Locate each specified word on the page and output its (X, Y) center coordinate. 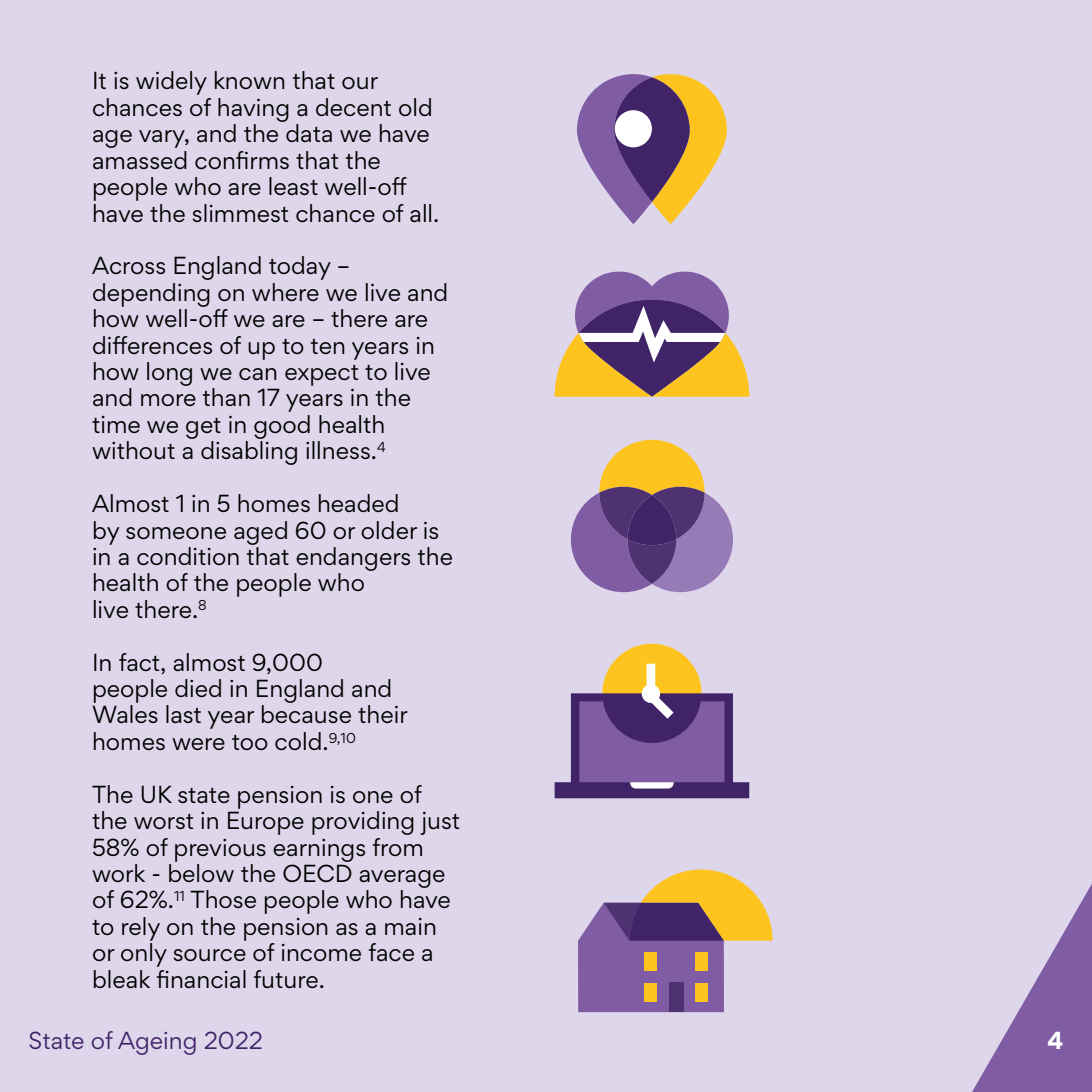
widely (171, 83)
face (391, 952)
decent (353, 107)
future (286, 979)
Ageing (157, 1043)
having (253, 110)
